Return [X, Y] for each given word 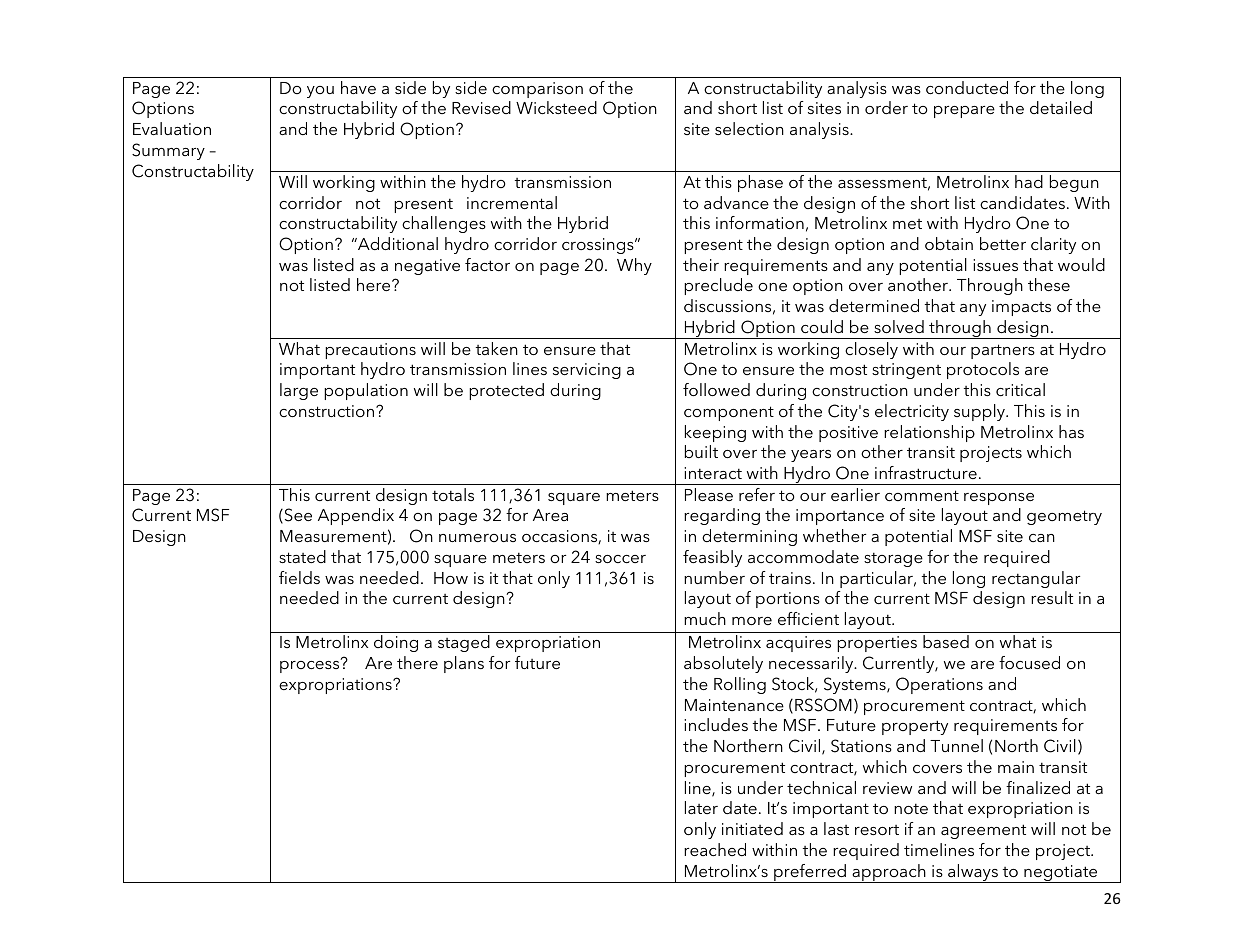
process [311, 666]
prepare [964, 112]
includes [716, 724]
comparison [537, 90]
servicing [587, 371]
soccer [620, 559]
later [701, 807]
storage [893, 559]
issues [995, 265]
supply [980, 412]
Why [634, 266]
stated [302, 556]
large [299, 391]
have [358, 87]
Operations [939, 685]
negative [427, 267]
